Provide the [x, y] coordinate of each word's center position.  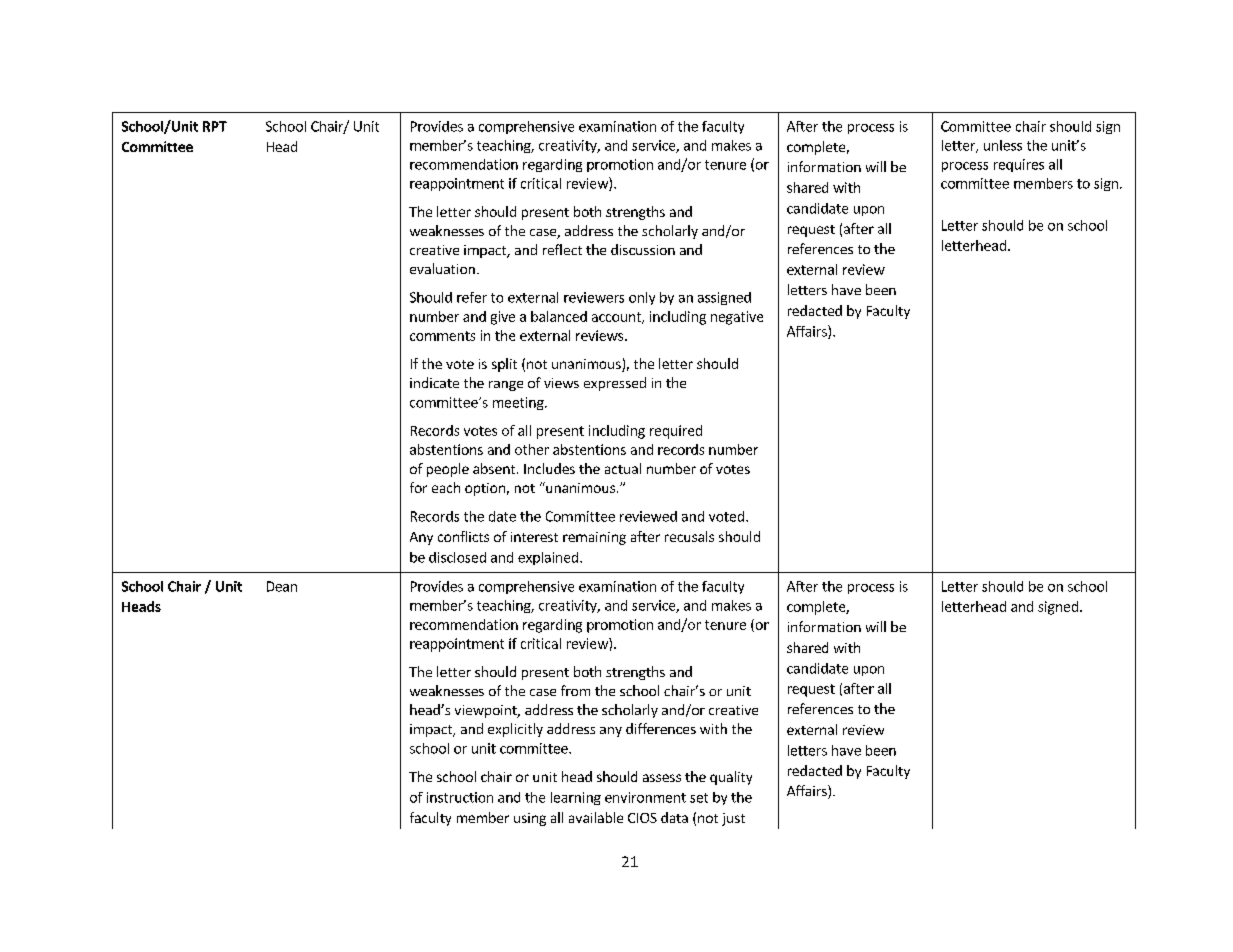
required [676, 432]
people [448, 470]
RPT [215, 126]
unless [1003, 145]
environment [645, 797]
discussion [643, 249]
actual [623, 468]
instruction [460, 797]
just [733, 819]
